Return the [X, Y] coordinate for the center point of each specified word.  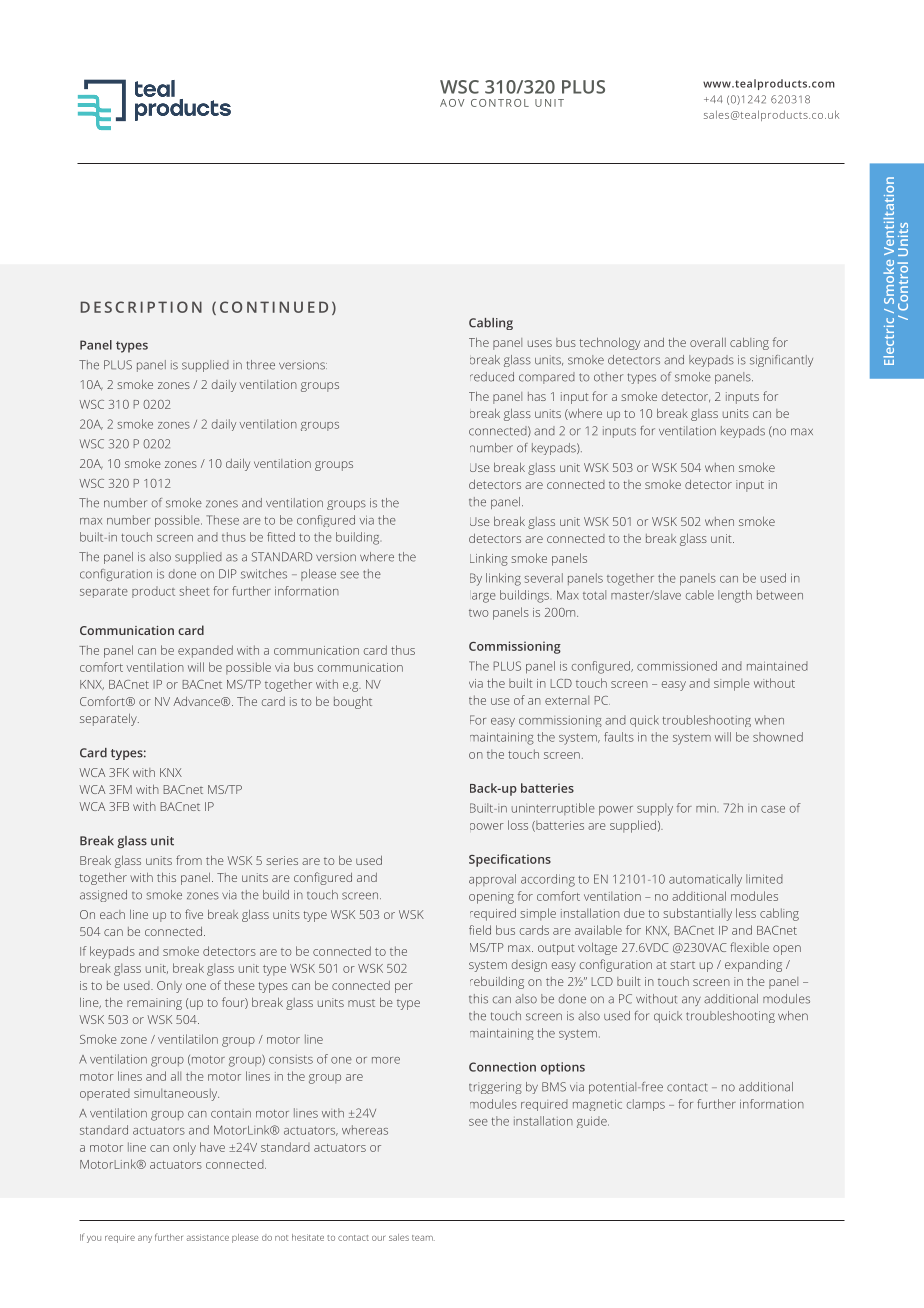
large [484, 598]
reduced [492, 377]
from [189, 860]
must [361, 1003]
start [682, 965]
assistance [207, 1237]
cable [700, 595]
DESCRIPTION [141, 307]
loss [518, 825]
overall [708, 342]
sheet [194, 591]
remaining [154, 1004]
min [706, 808]
